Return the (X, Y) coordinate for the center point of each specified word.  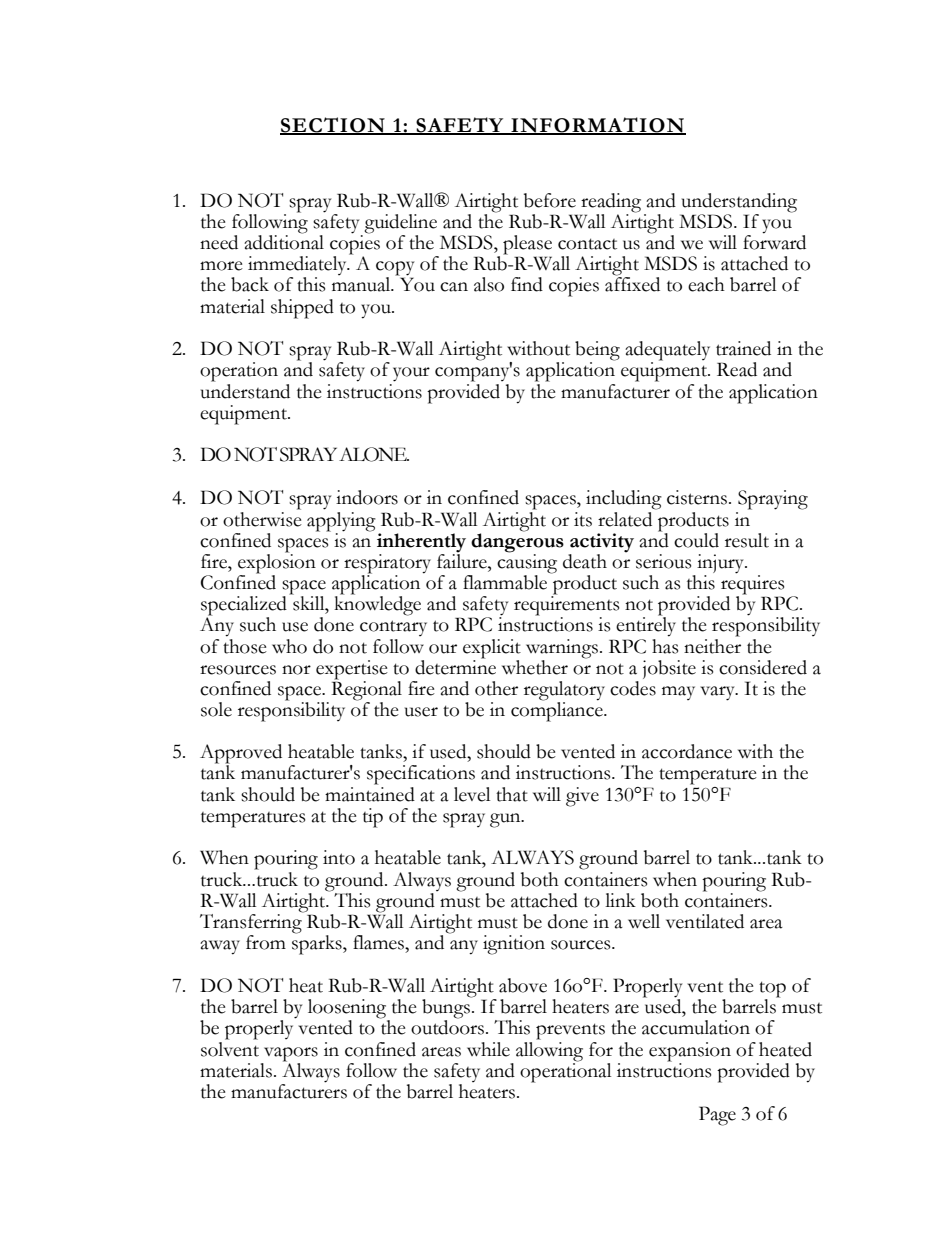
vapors (291, 1054)
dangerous (517, 541)
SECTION (333, 125)
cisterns (697, 497)
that (512, 794)
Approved (241, 755)
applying (341, 520)
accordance (687, 751)
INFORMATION (597, 125)
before (550, 200)
